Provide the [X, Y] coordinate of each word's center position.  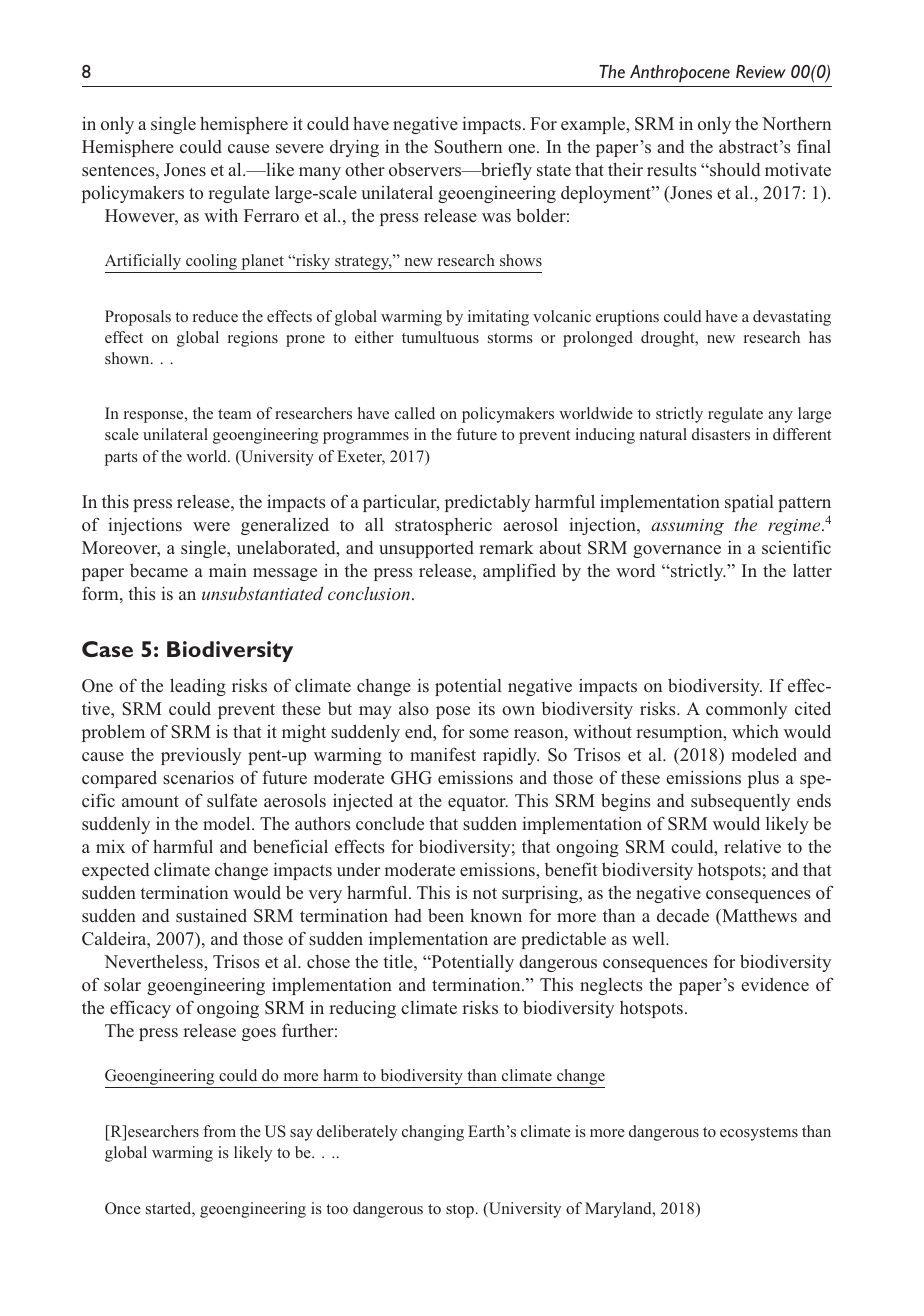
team [234, 414]
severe [300, 148]
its [486, 708]
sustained [211, 916]
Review [761, 71]
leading [198, 687]
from [219, 1131]
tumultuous [440, 337]
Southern [468, 147]
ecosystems [759, 1134]
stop [460, 1211]
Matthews [758, 915]
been [446, 915]
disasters [721, 434]
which [755, 731]
